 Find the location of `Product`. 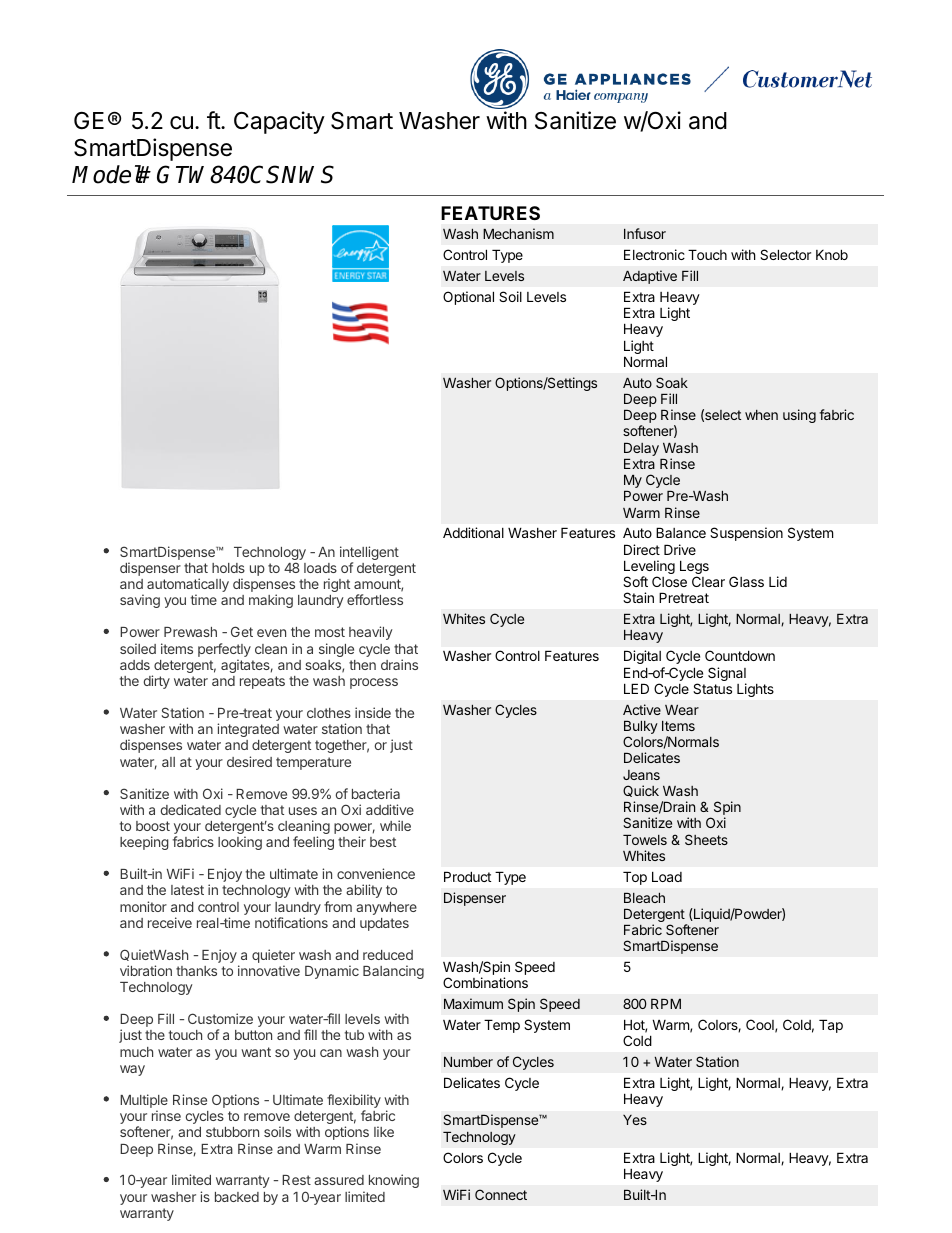

Product is located at coordinates (467, 876).
